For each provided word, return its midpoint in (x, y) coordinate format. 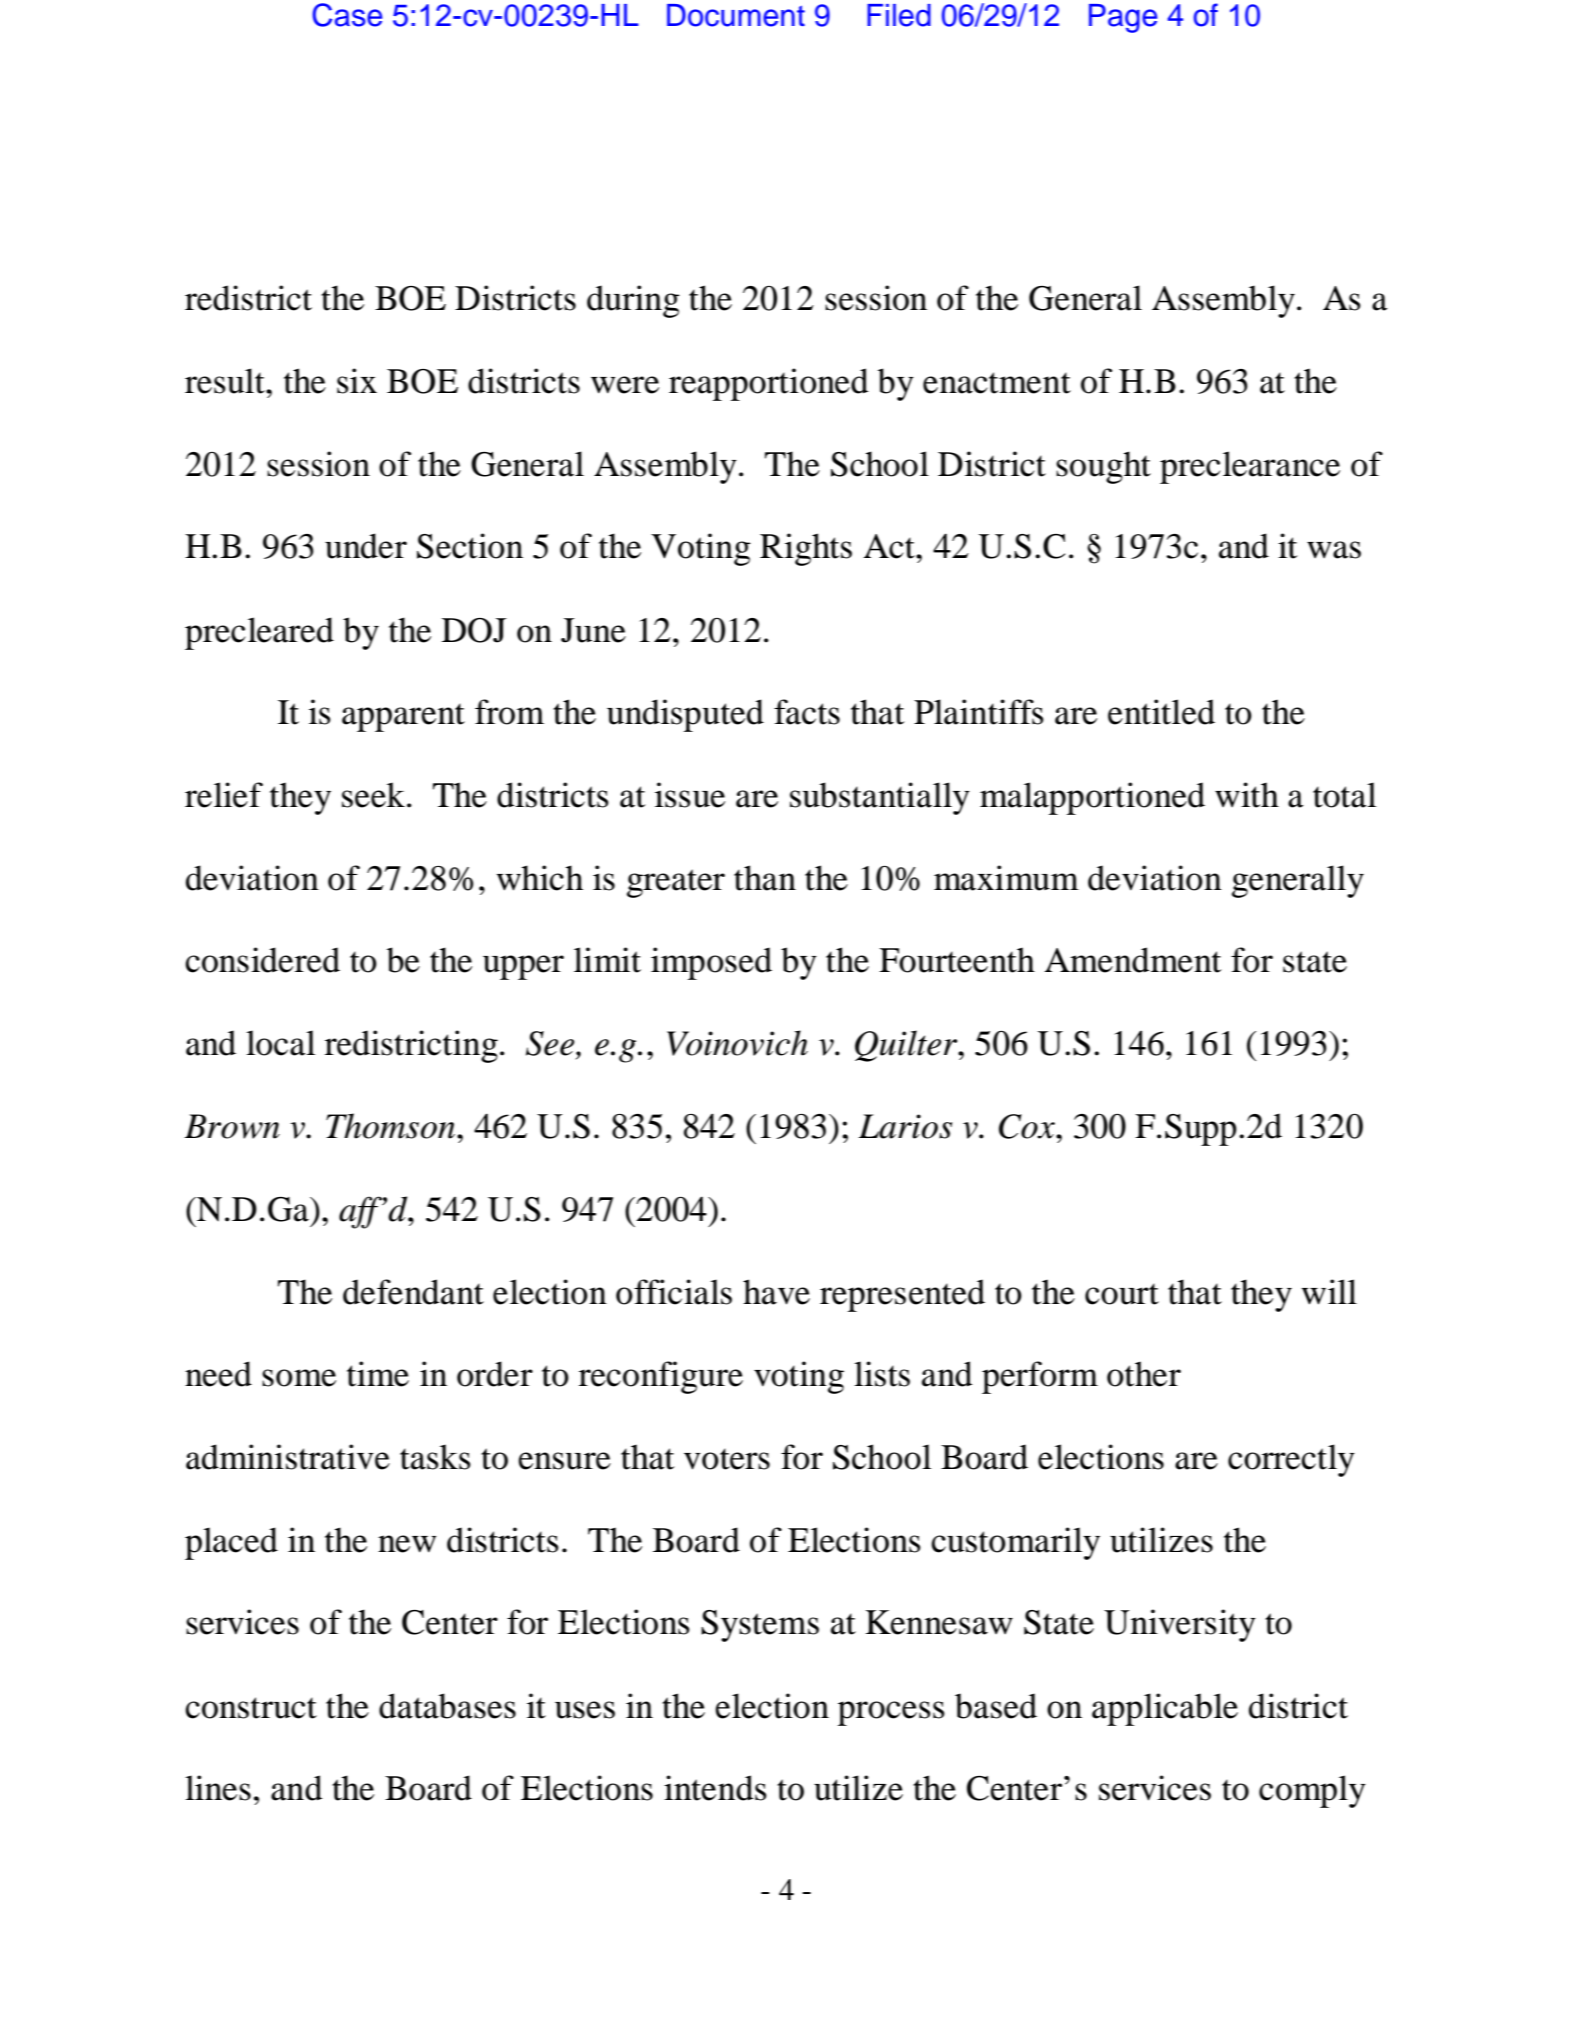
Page (1123, 18)
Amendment (1133, 960)
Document (736, 15)
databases (447, 1706)
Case (347, 15)
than (765, 878)
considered (262, 960)
